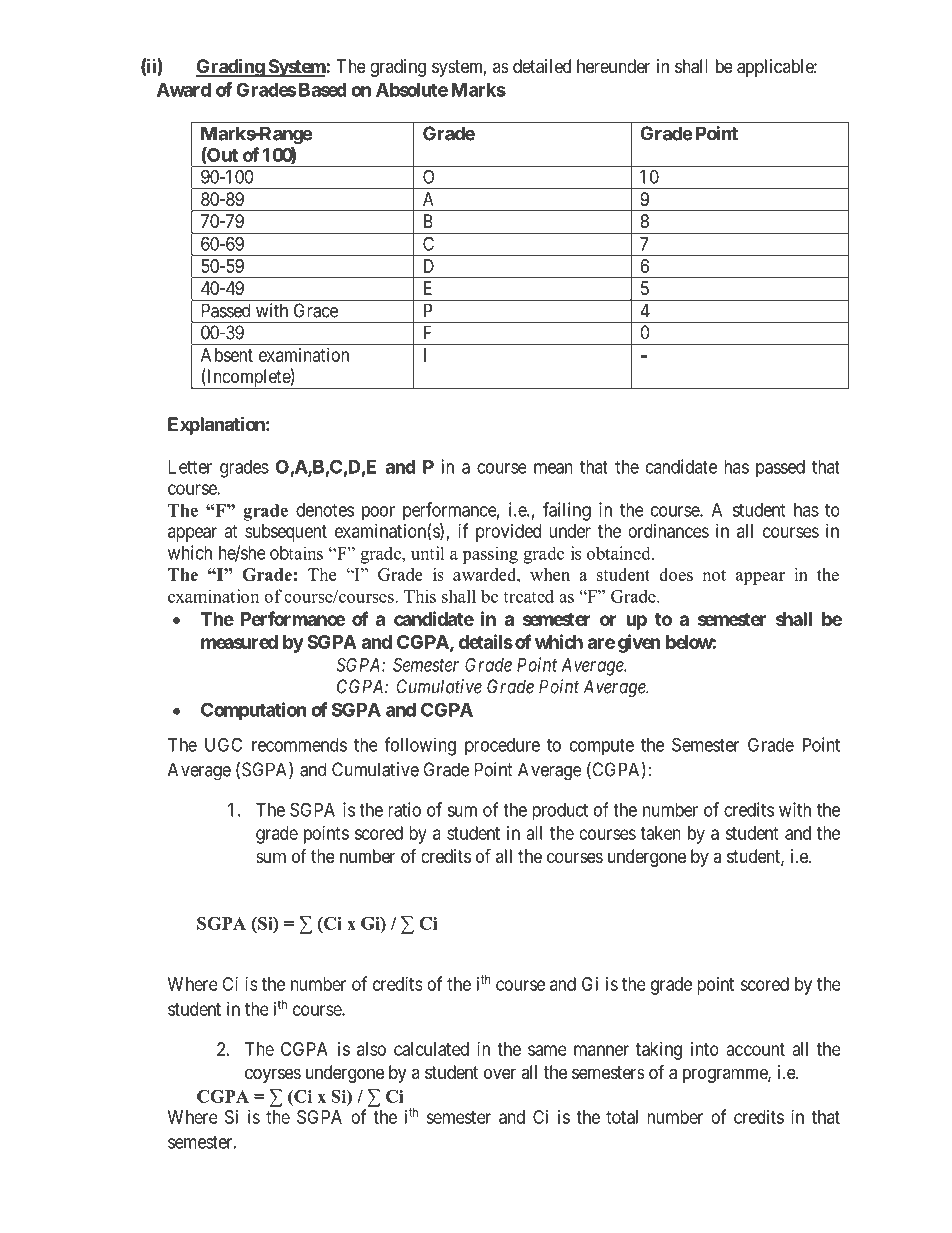  I want to click on ratio, so click(404, 809).
